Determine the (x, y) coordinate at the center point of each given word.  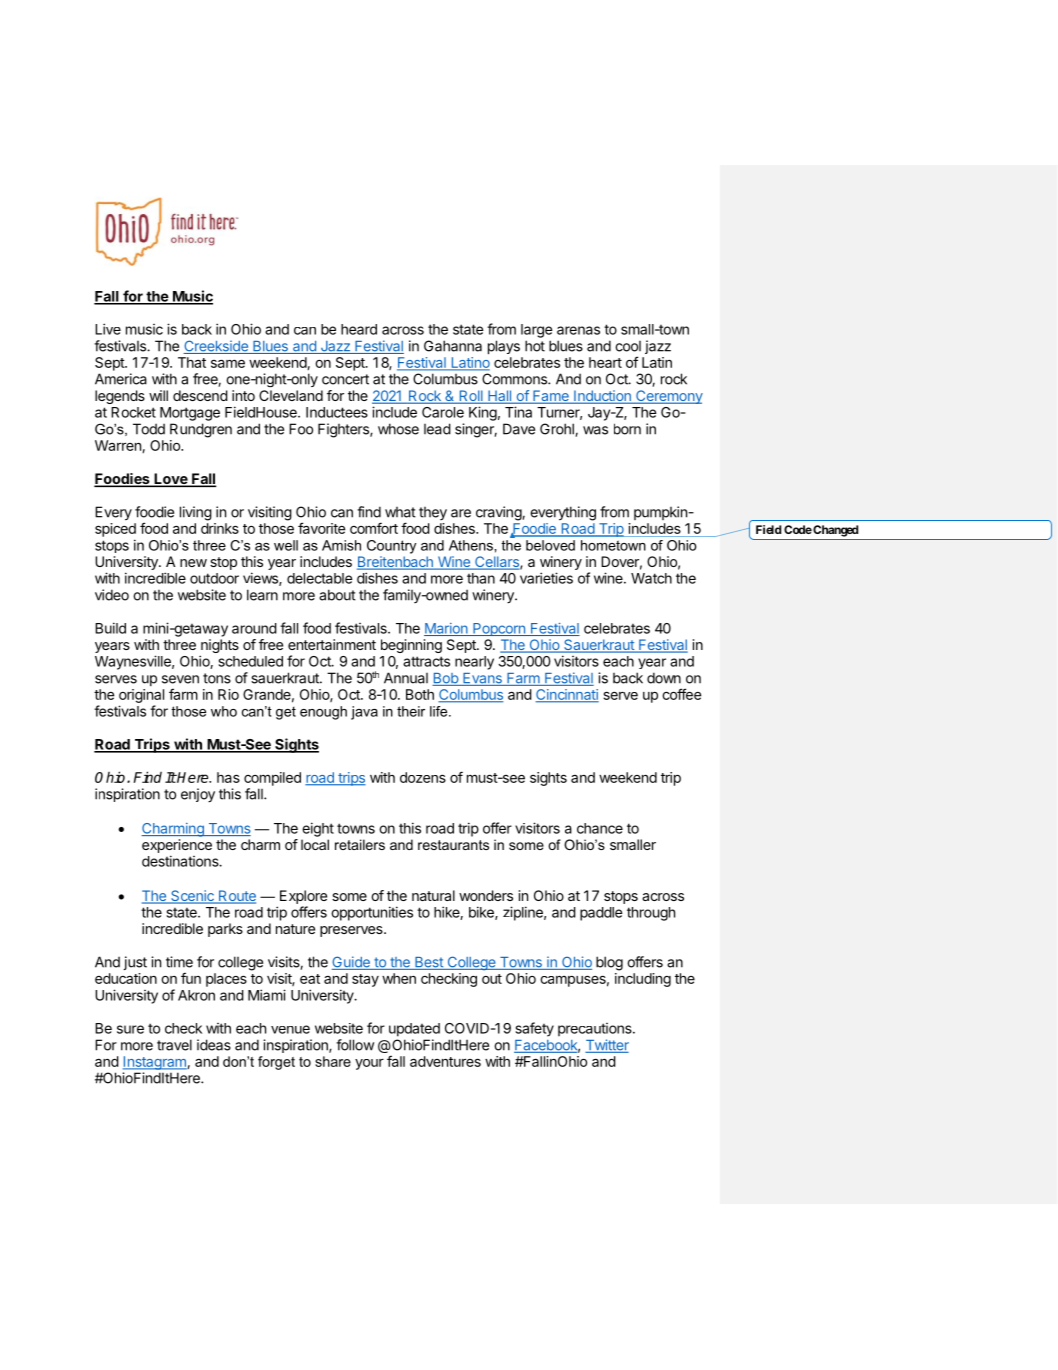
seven (180, 679)
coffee (681, 694)
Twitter (607, 1046)
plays (504, 347)
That (192, 362)
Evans (482, 679)
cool (628, 346)
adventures (445, 1061)
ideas (214, 1045)
